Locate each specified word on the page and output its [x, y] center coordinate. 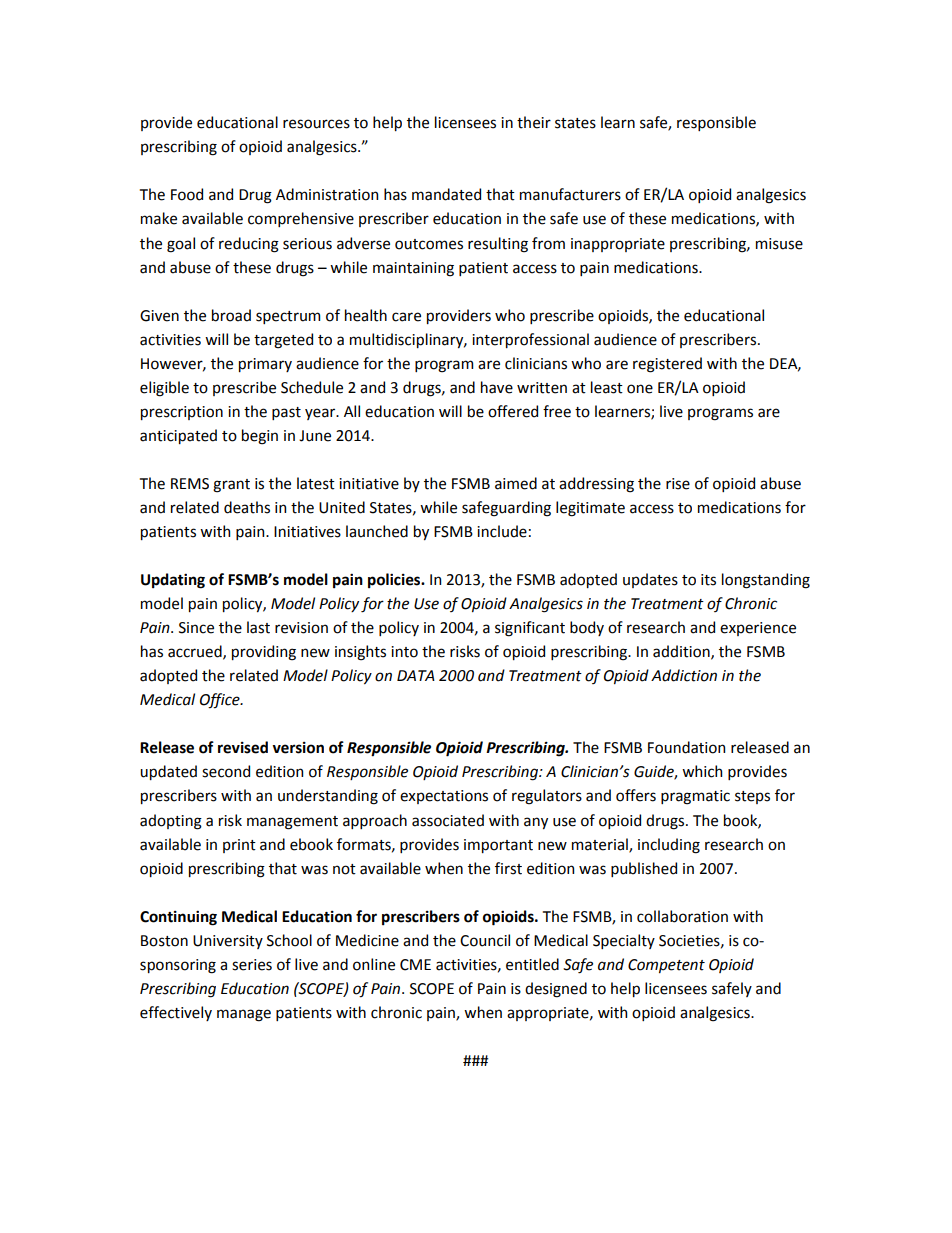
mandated [446, 194]
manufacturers [570, 194]
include [502, 531]
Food [187, 194]
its [708, 580]
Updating [173, 581]
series [252, 965]
